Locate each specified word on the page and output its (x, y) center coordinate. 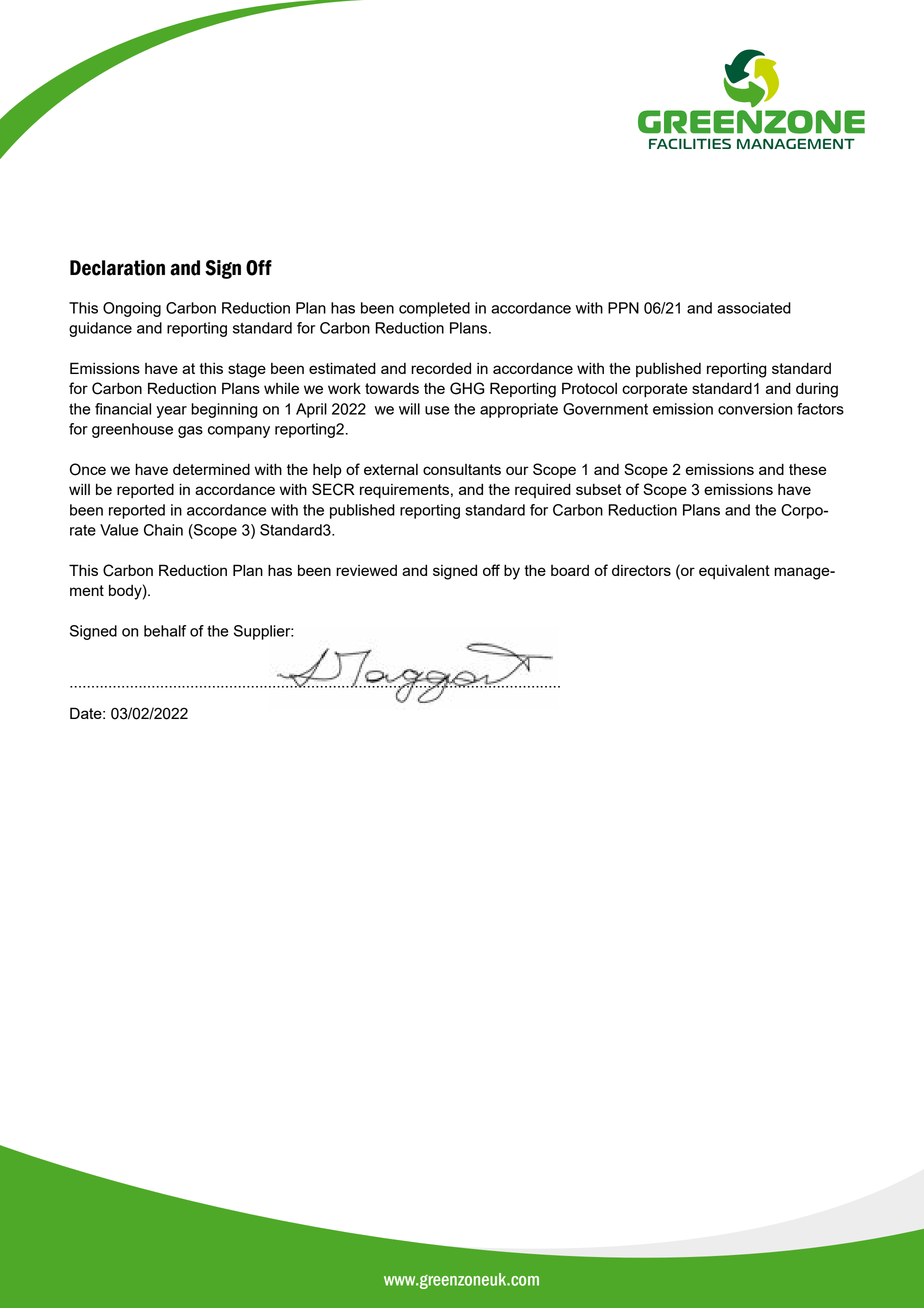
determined (211, 469)
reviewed (366, 570)
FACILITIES (690, 143)
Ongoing (132, 309)
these (808, 469)
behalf (165, 631)
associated (754, 308)
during (817, 390)
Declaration (117, 268)
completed (434, 309)
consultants (462, 469)
